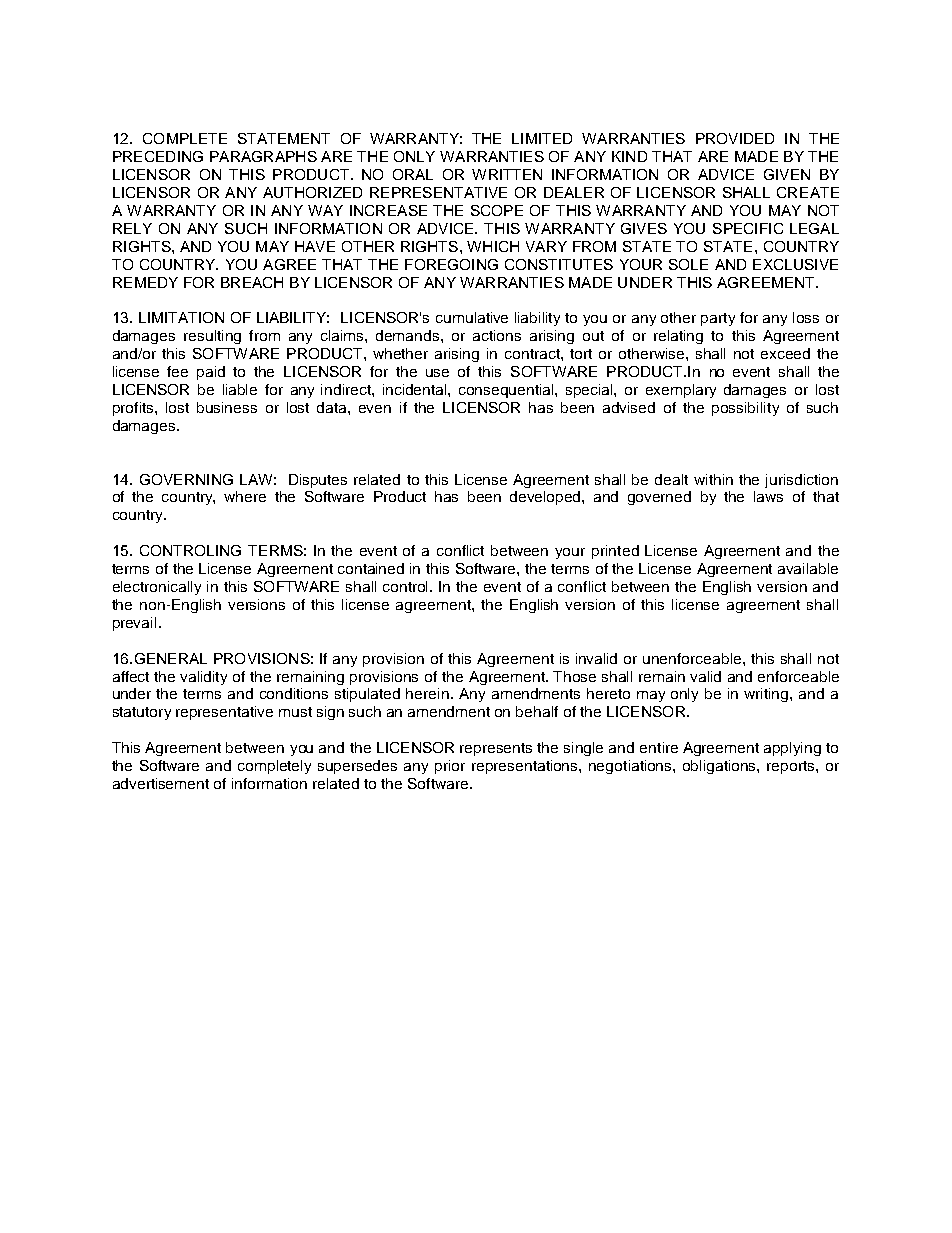 This document has height=1233, width=952. Describe the element at coordinates (181, 317) in the document. I see `LIMITATION` at that location.
